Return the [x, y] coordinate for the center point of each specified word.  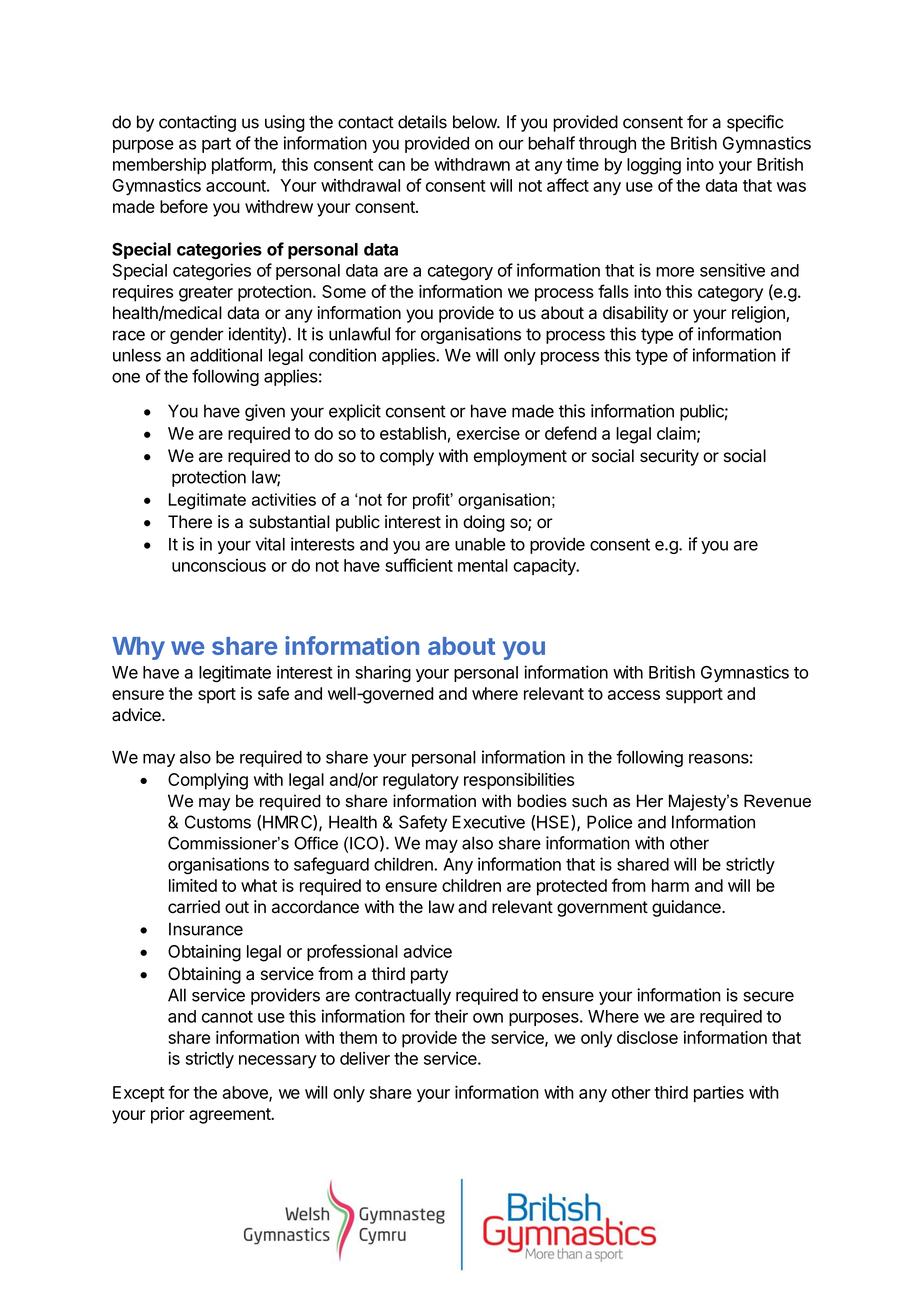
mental [483, 565]
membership [159, 165]
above [246, 1093]
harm [670, 885]
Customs [218, 822]
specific [755, 123]
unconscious [219, 565]
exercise [488, 433]
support [694, 696]
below [475, 122]
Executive [489, 822]
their [451, 1016]
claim [676, 433]
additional [226, 355]
